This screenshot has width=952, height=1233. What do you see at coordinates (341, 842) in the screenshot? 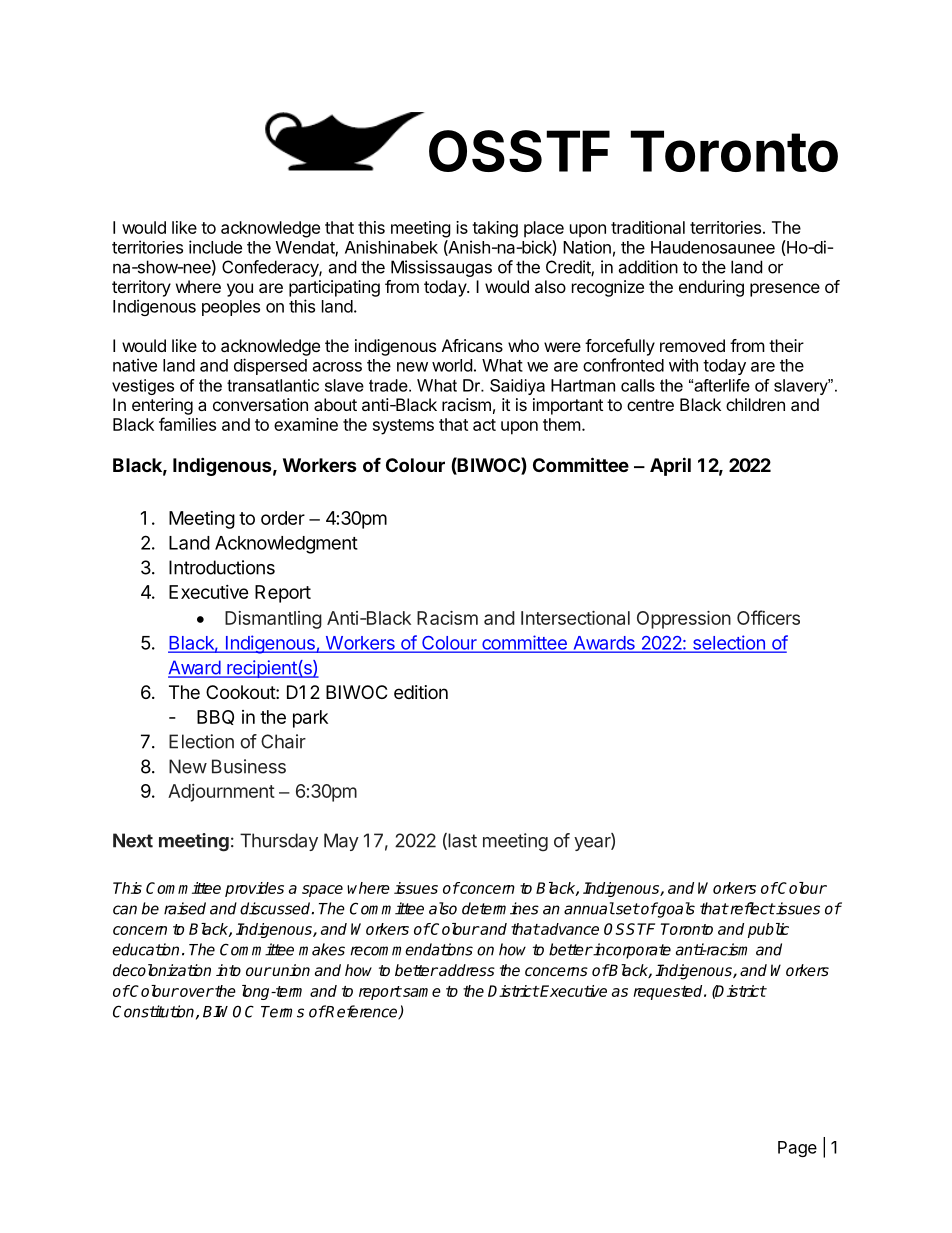
I see `May` at bounding box center [341, 842].
